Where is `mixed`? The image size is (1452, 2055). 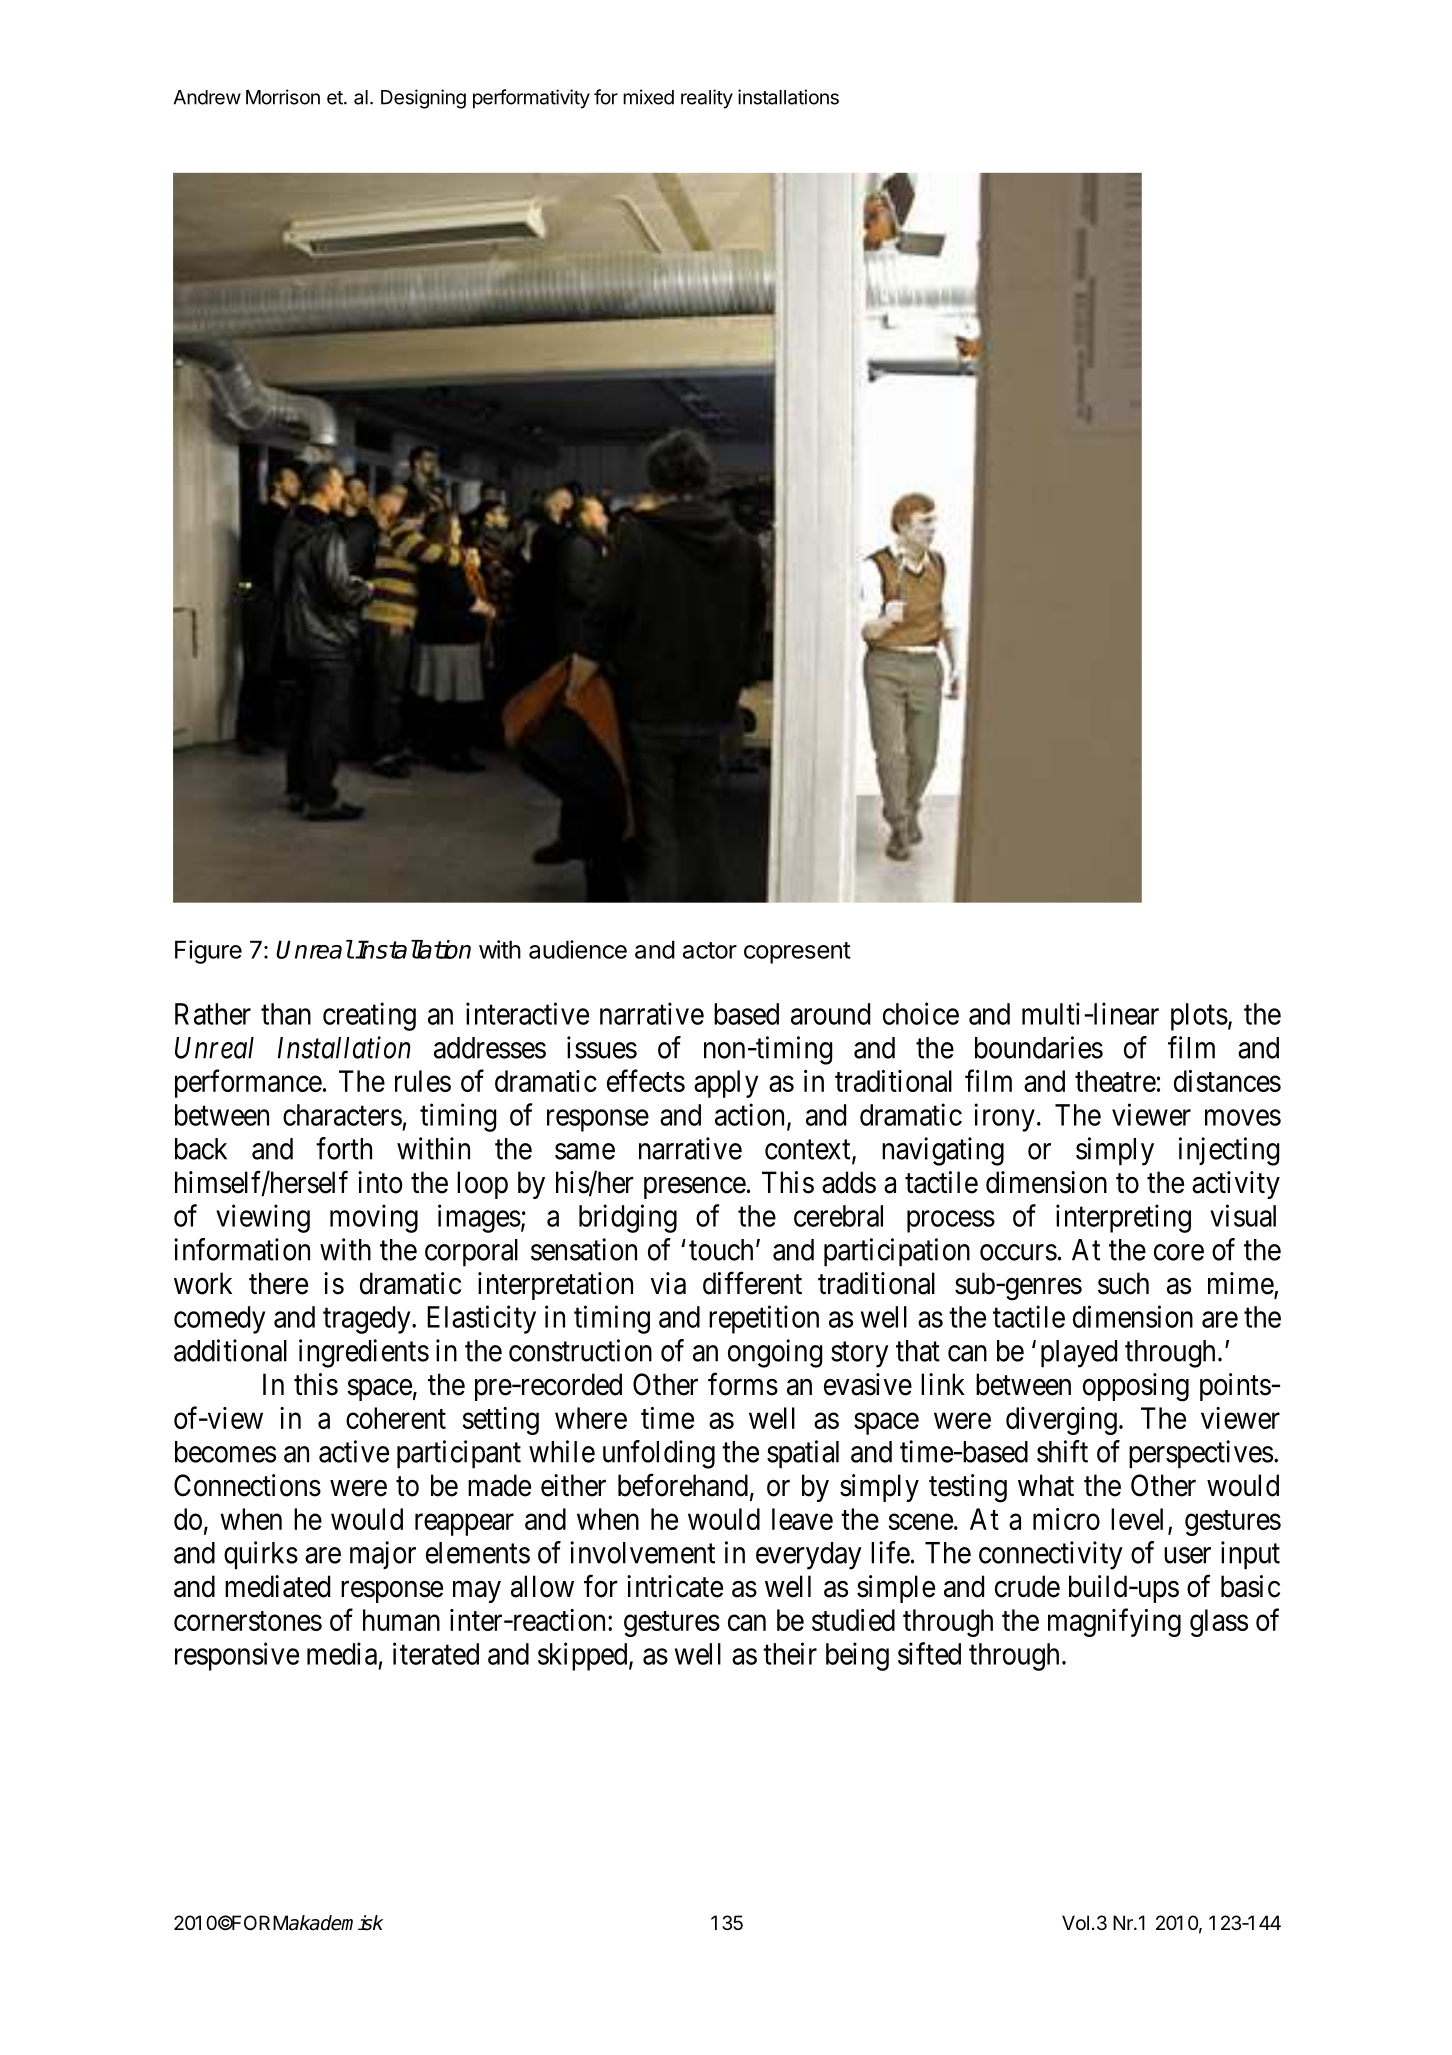
mixed is located at coordinates (648, 97).
